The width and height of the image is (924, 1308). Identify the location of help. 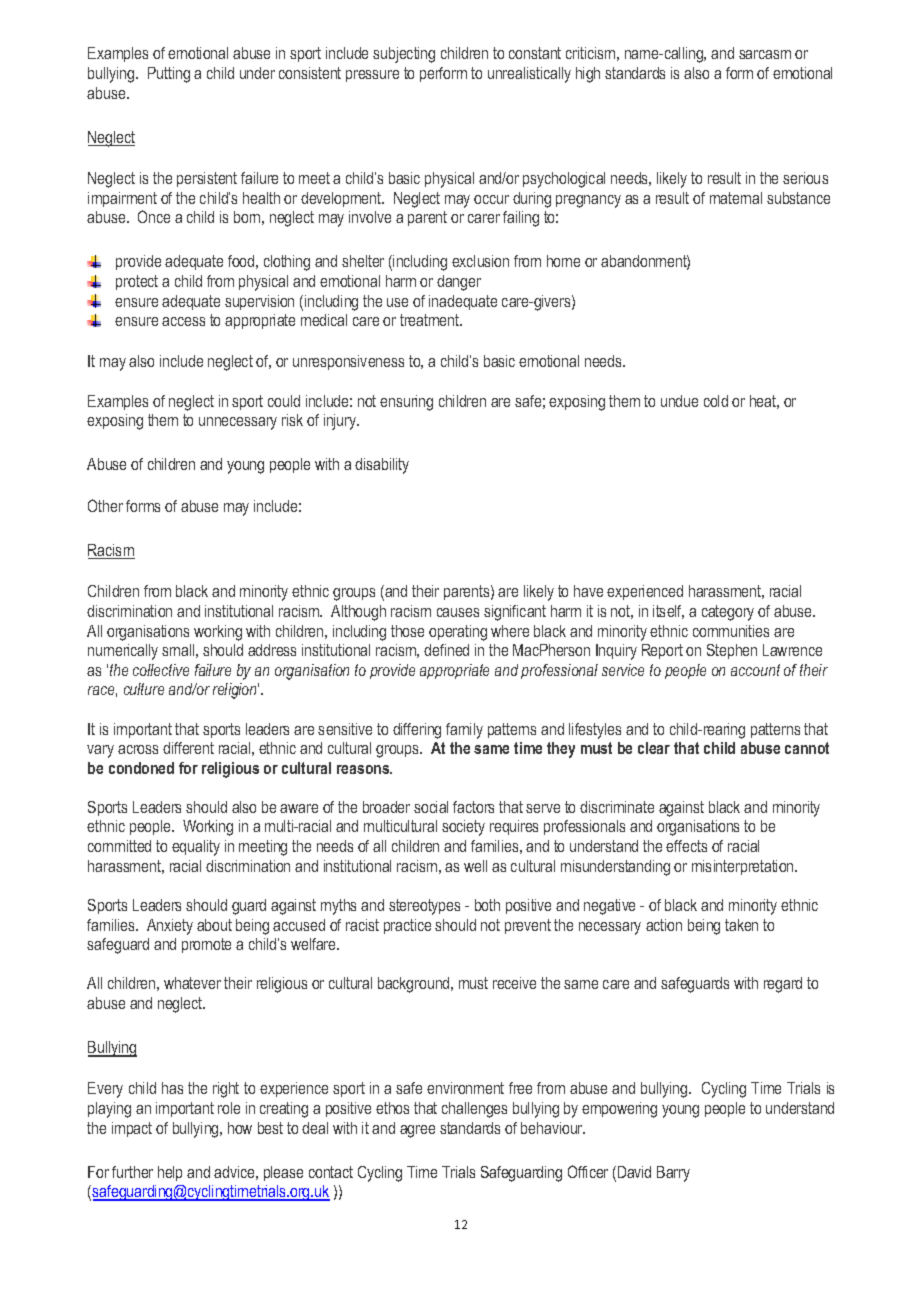
(170, 1173).
